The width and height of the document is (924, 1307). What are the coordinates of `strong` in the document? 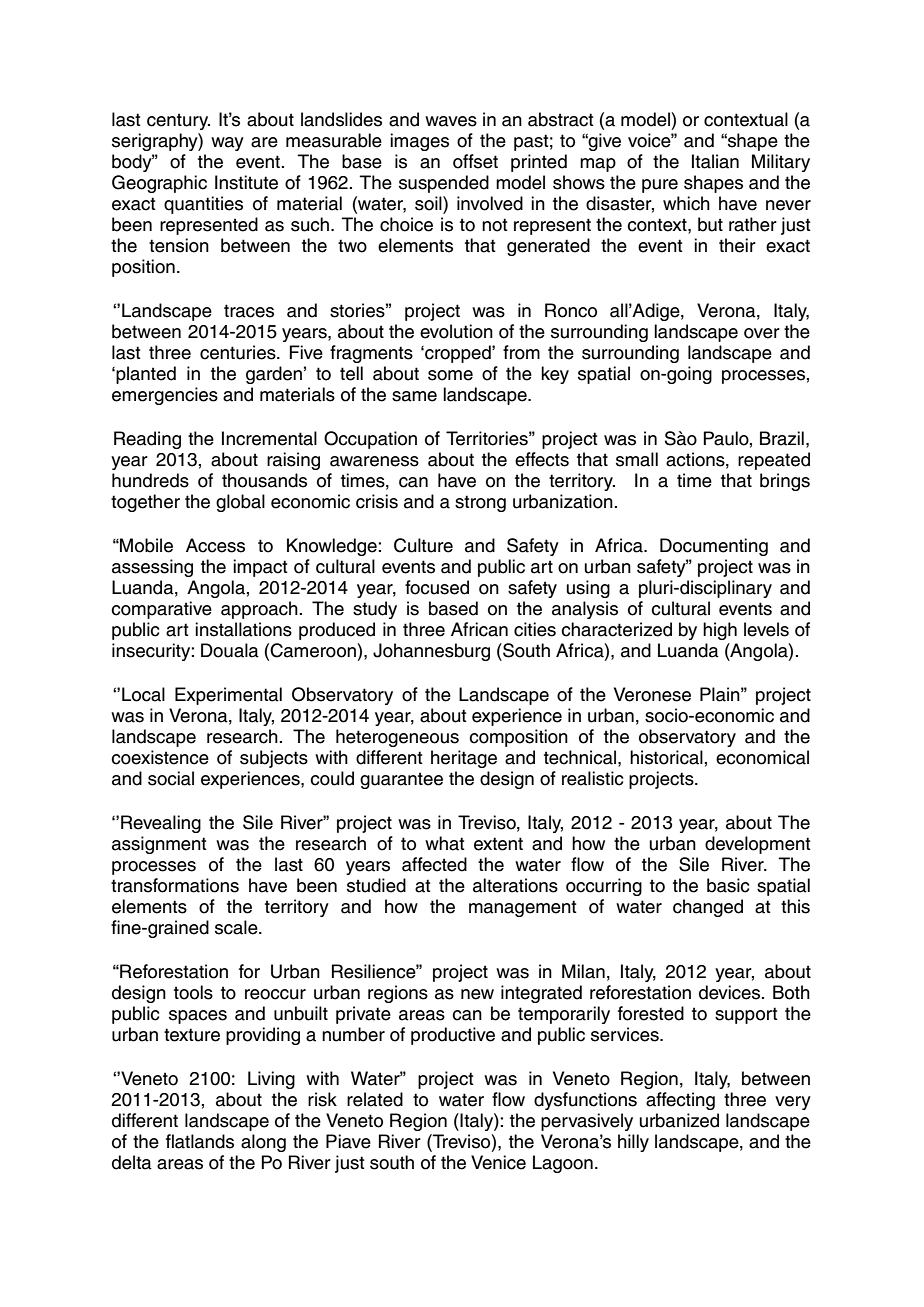 It's located at (480, 503).
